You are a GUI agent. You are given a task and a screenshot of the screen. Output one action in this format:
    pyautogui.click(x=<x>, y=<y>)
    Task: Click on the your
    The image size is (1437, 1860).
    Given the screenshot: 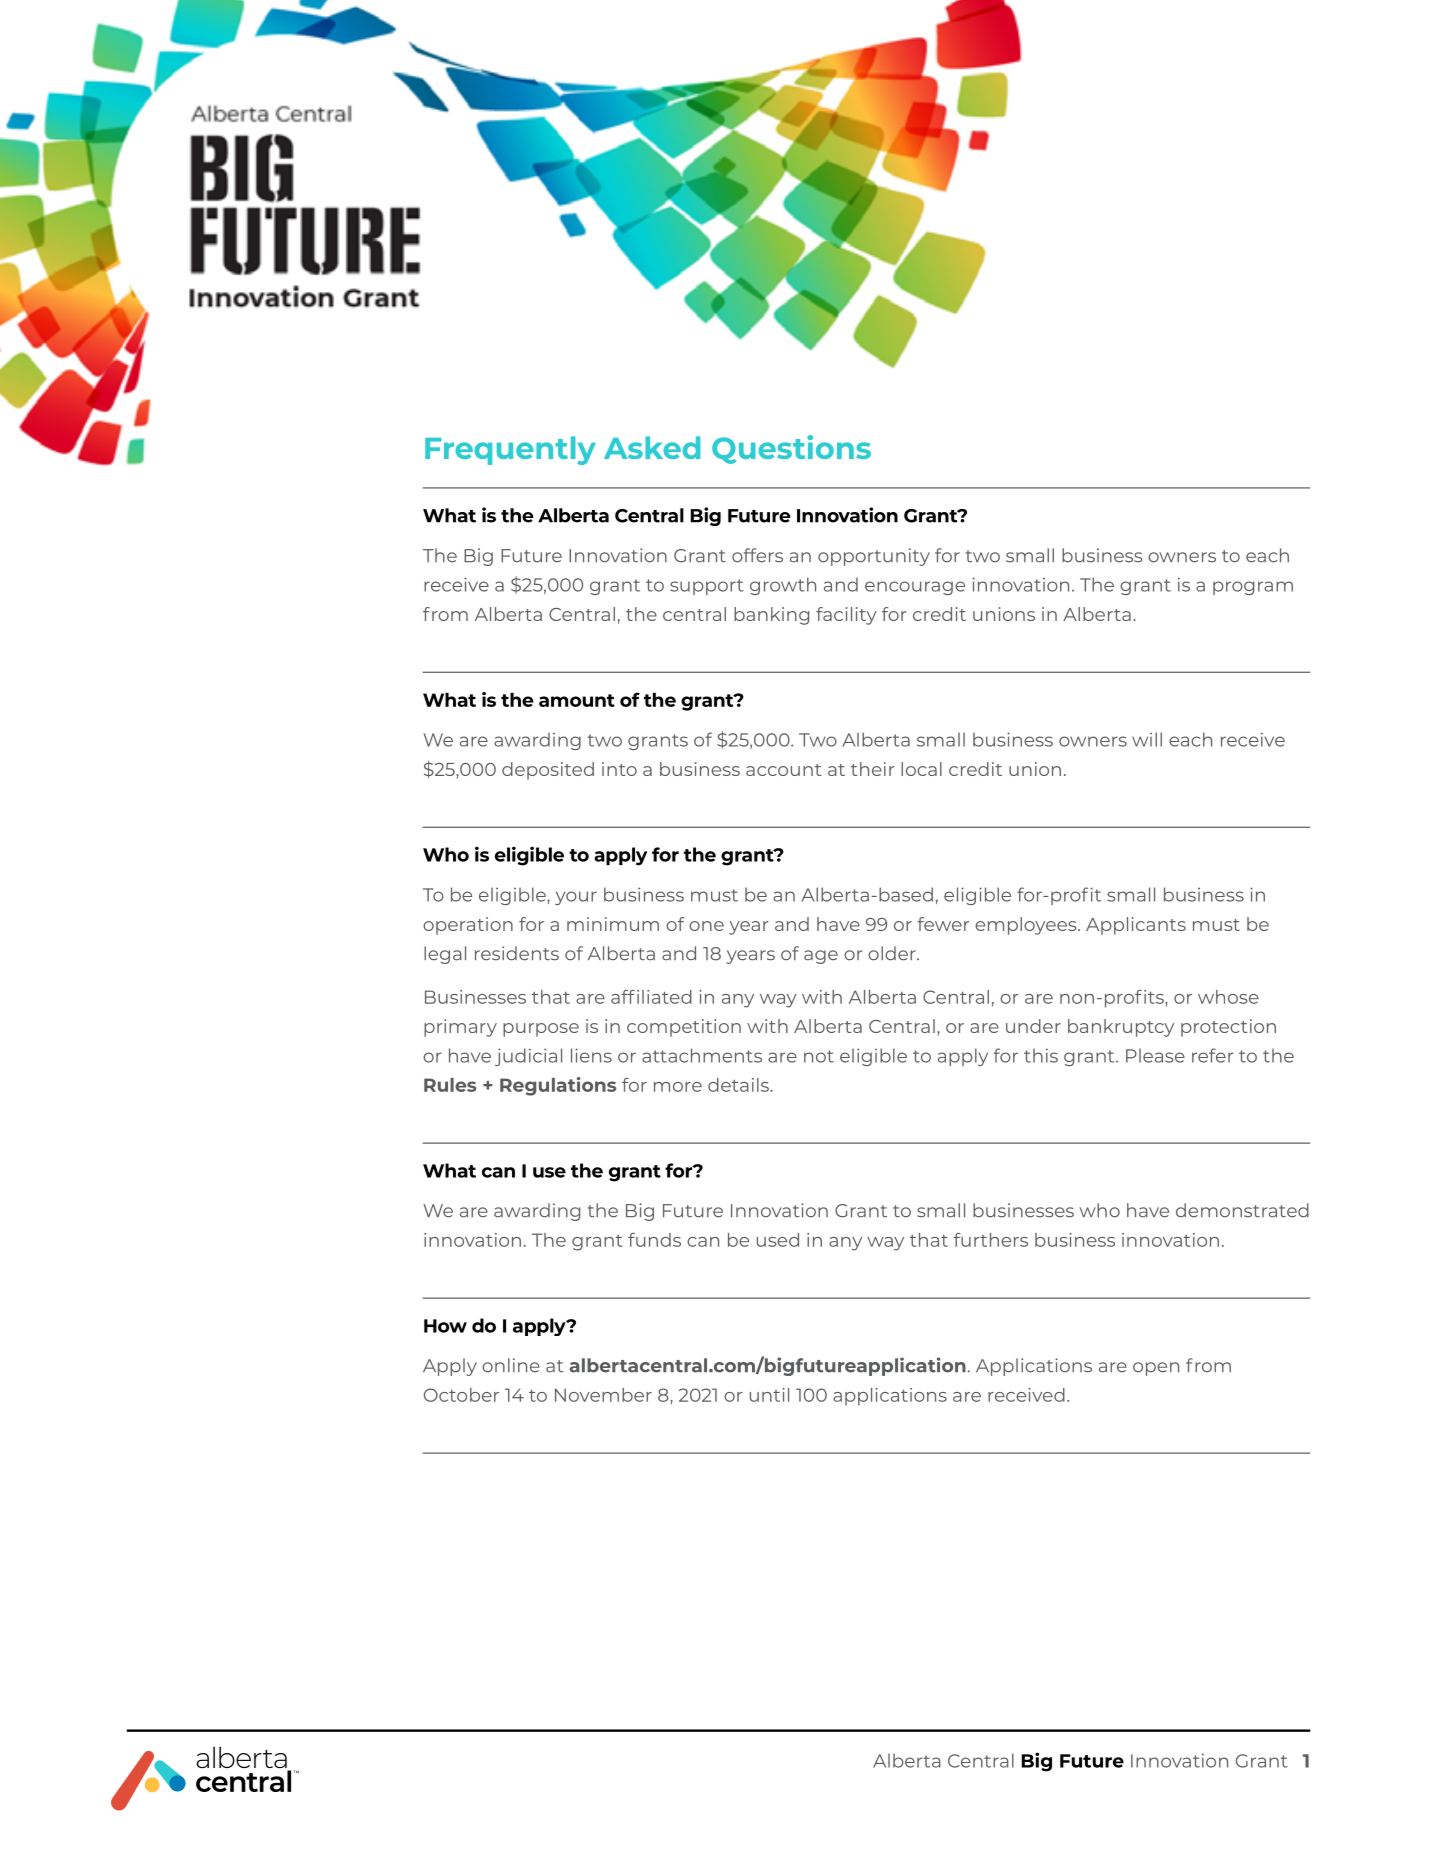 What is the action you would take?
    pyautogui.click(x=576, y=898)
